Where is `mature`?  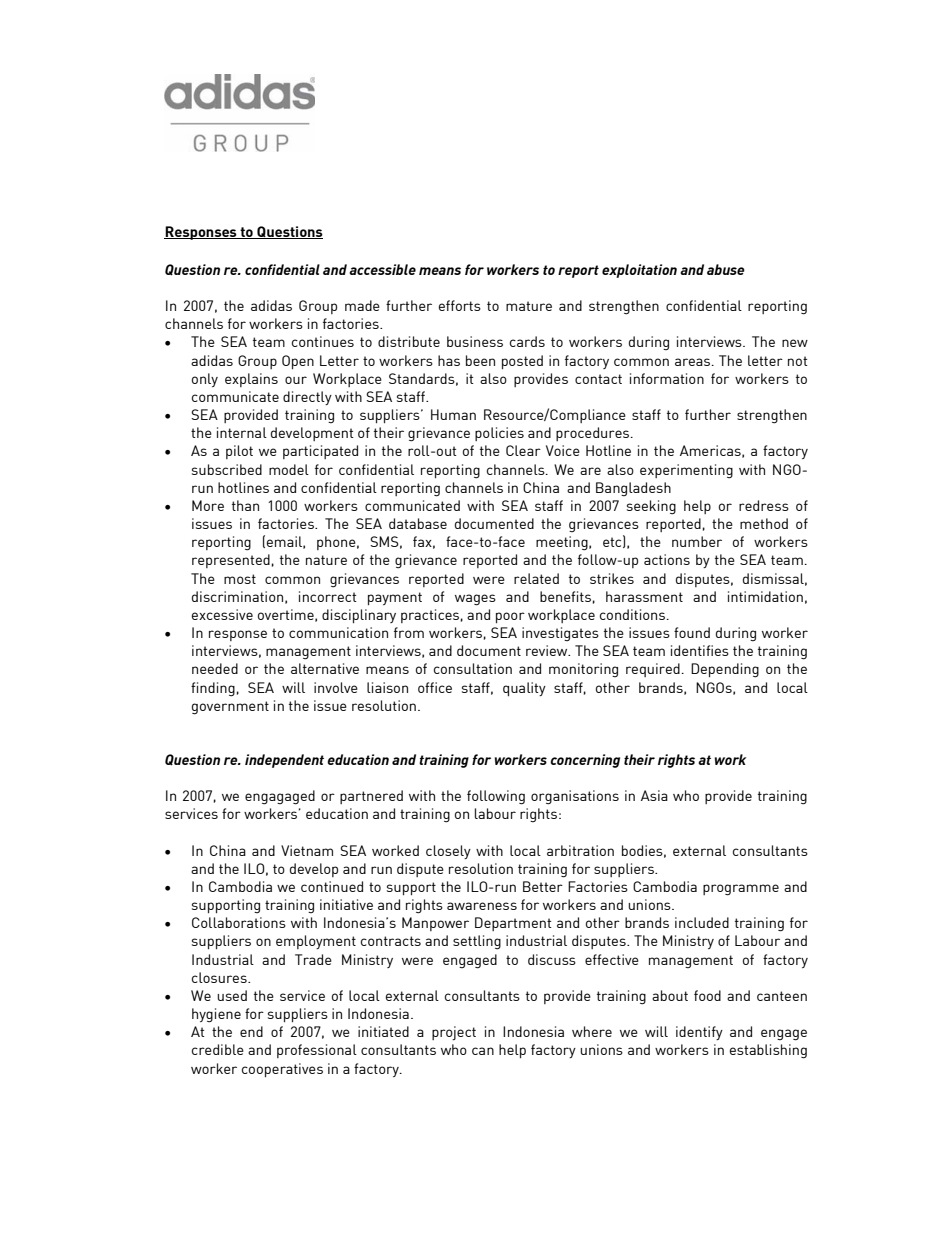
mature is located at coordinates (529, 306).
